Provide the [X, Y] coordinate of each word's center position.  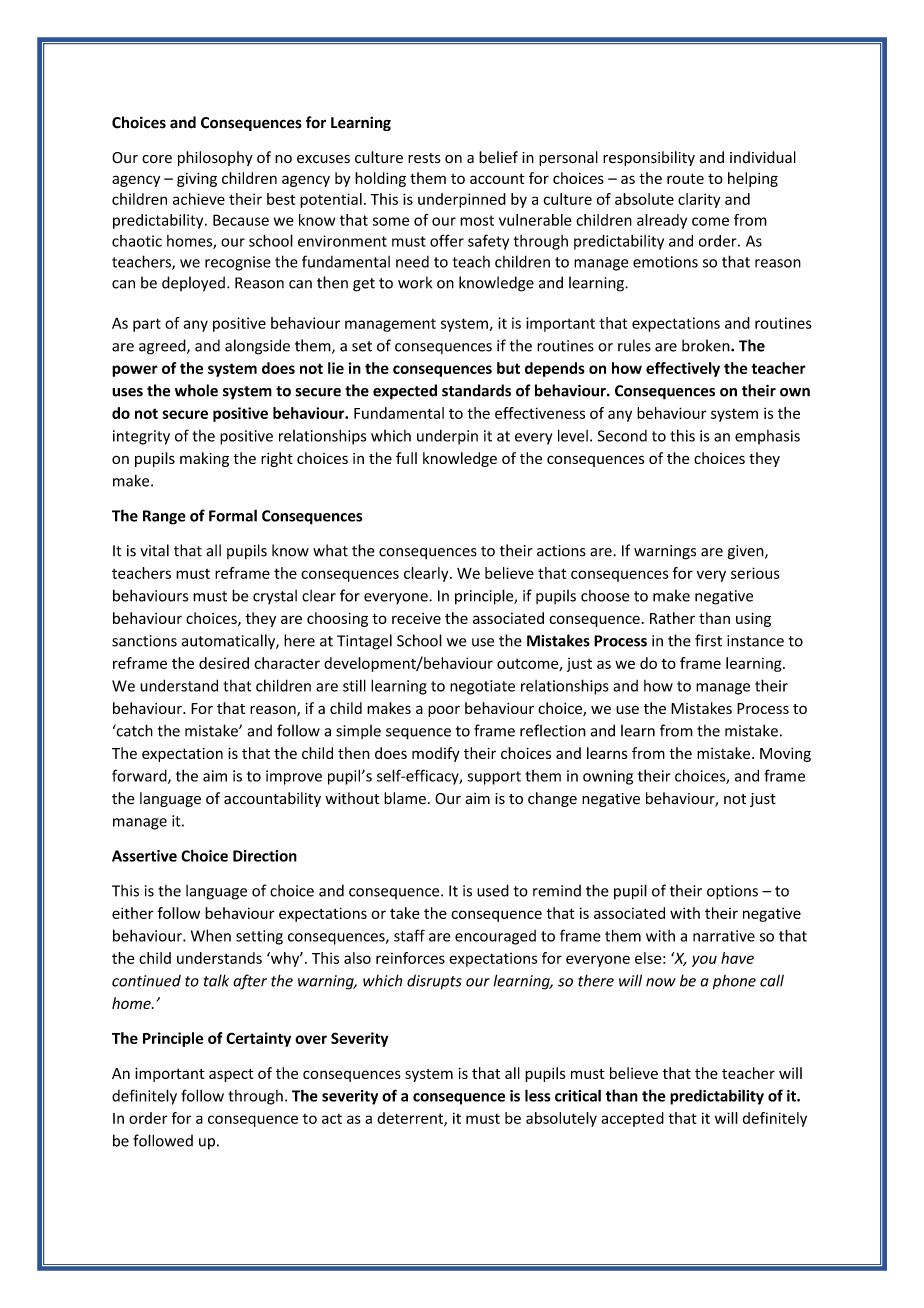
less [537, 1095]
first [708, 640]
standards [476, 390]
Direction [265, 856]
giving [197, 179]
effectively [683, 369]
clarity [699, 200]
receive [416, 618]
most [477, 220]
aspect [231, 1075]
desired [224, 663]
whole [196, 390]
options [732, 892]
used [493, 890]
